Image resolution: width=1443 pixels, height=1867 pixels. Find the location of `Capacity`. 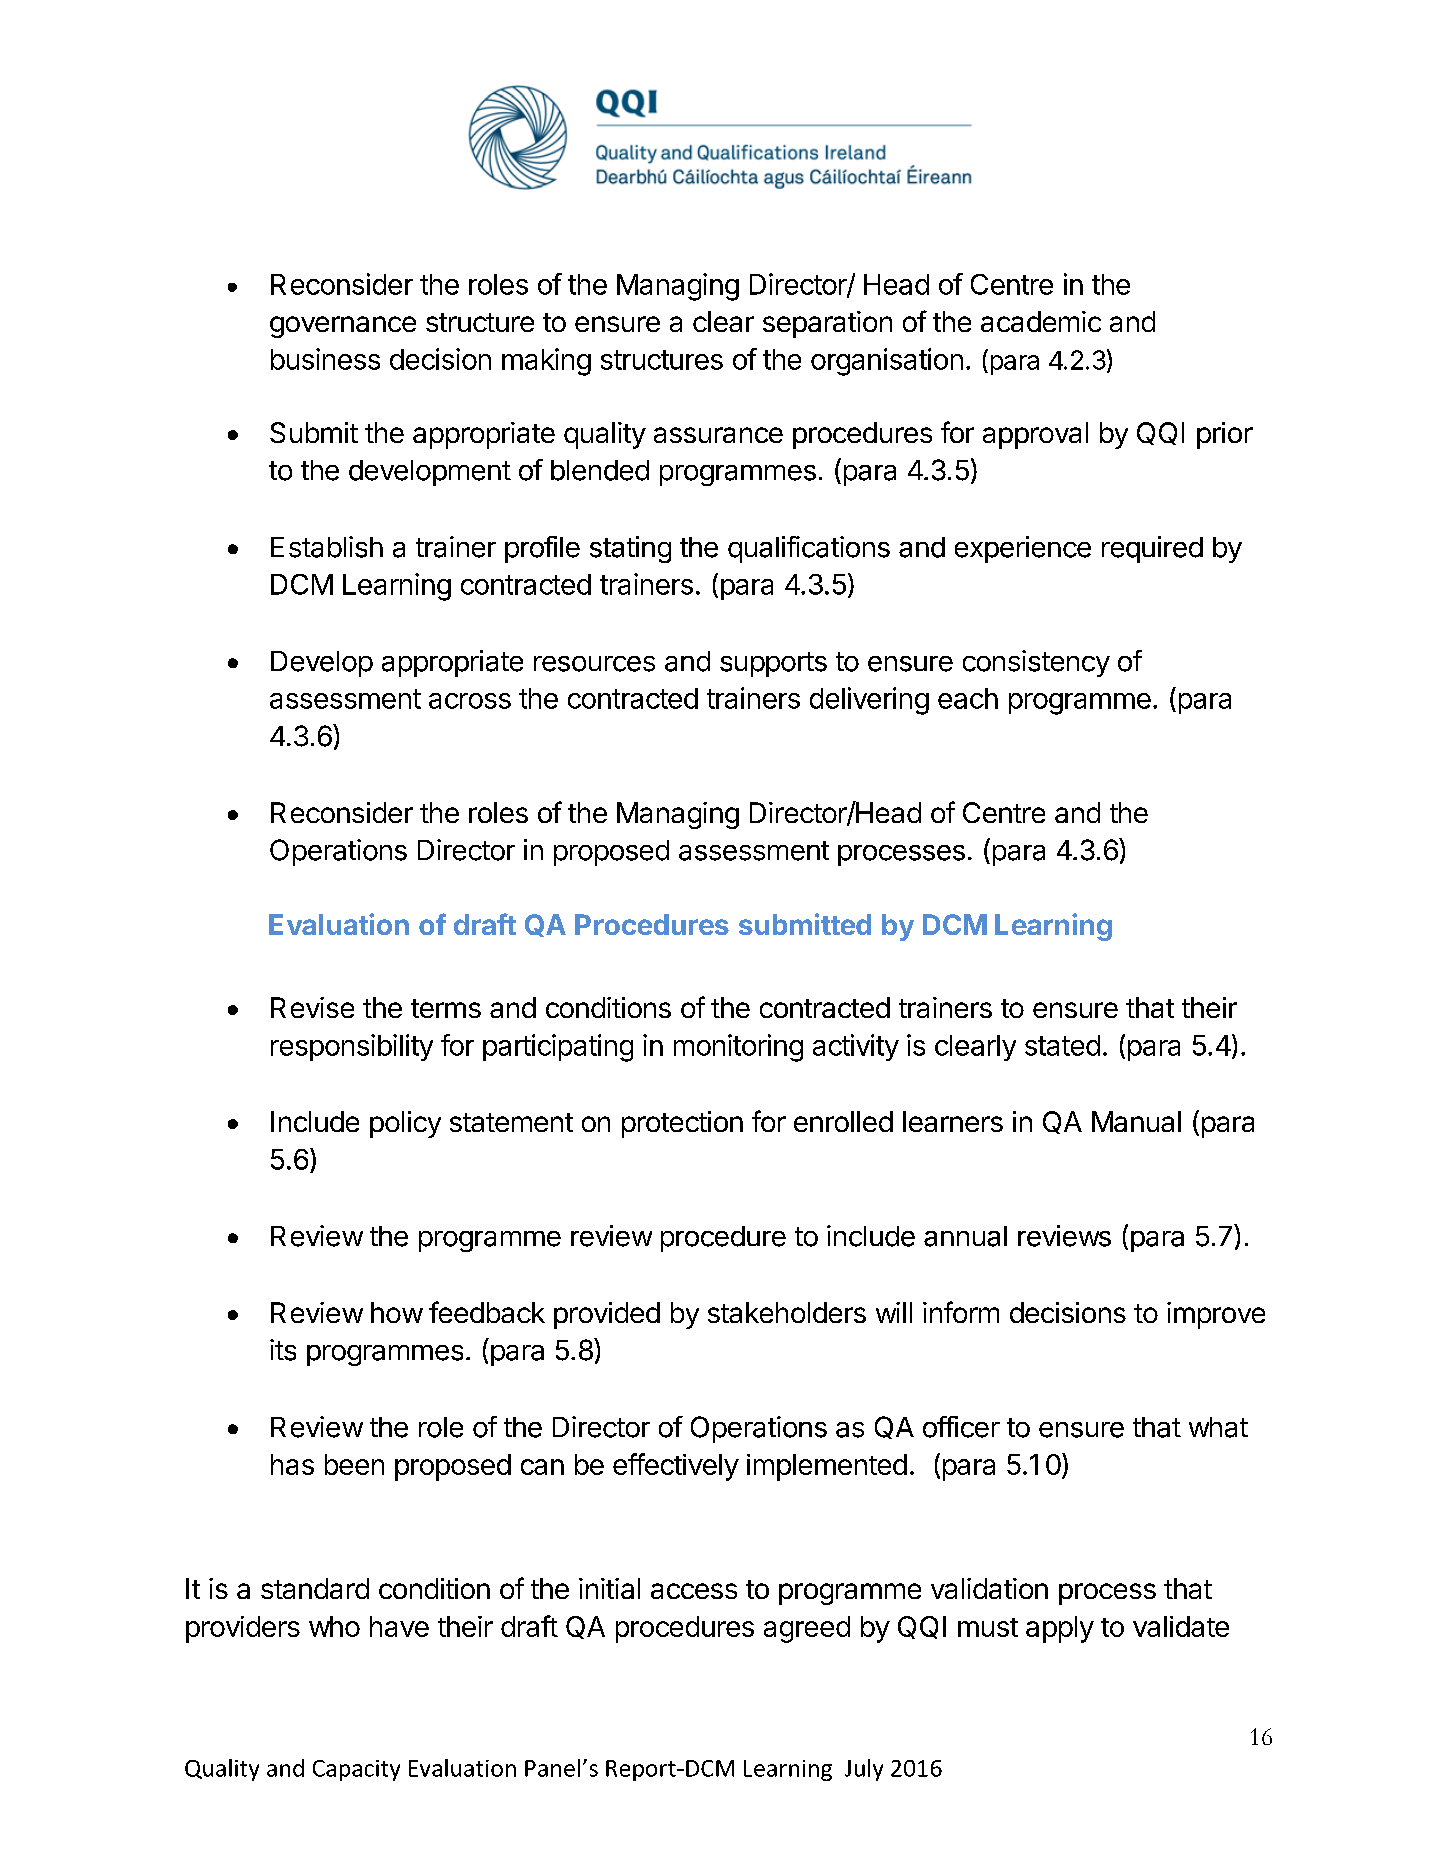

Capacity is located at coordinates (356, 1770).
